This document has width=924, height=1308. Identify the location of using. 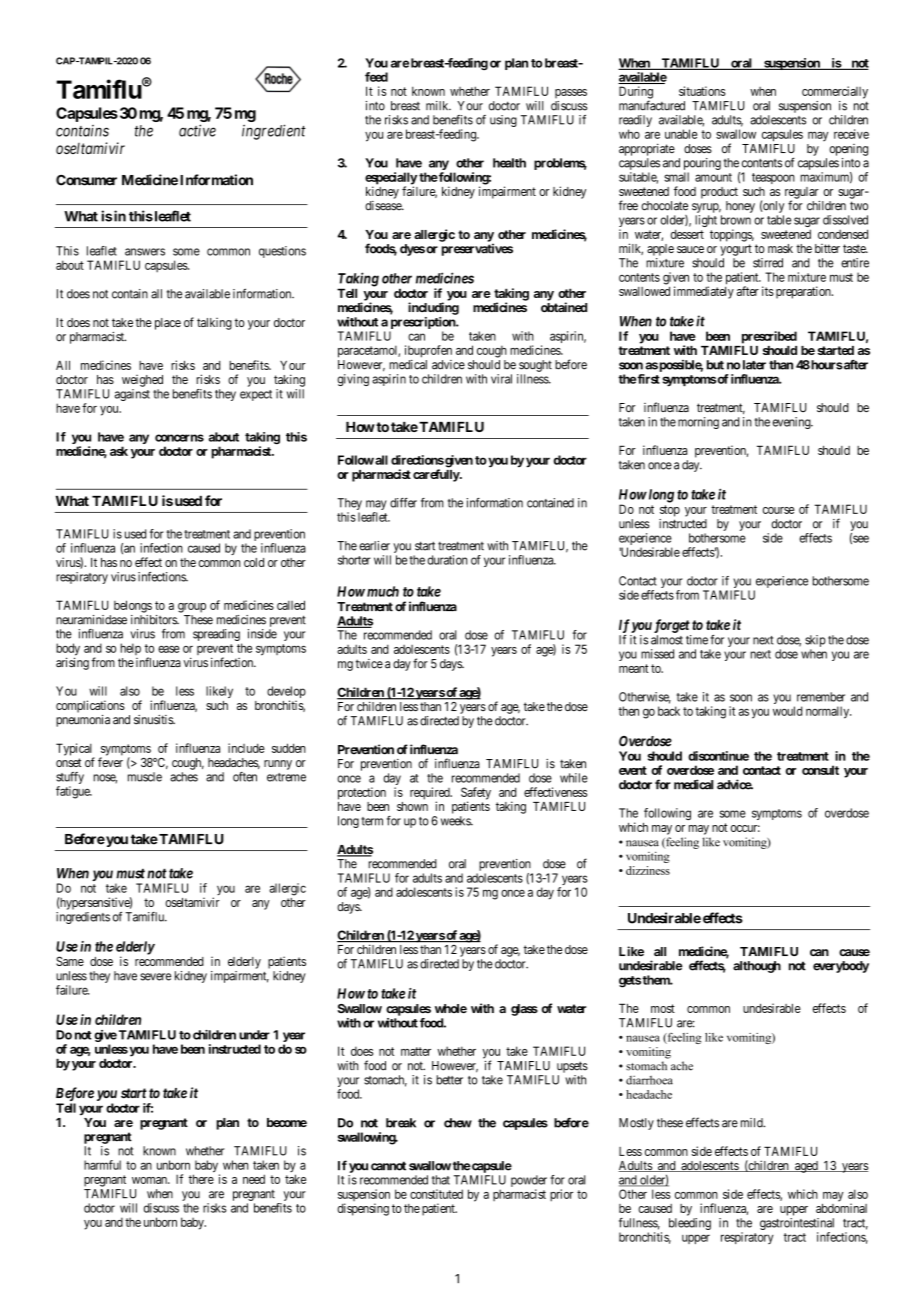
(503, 121).
